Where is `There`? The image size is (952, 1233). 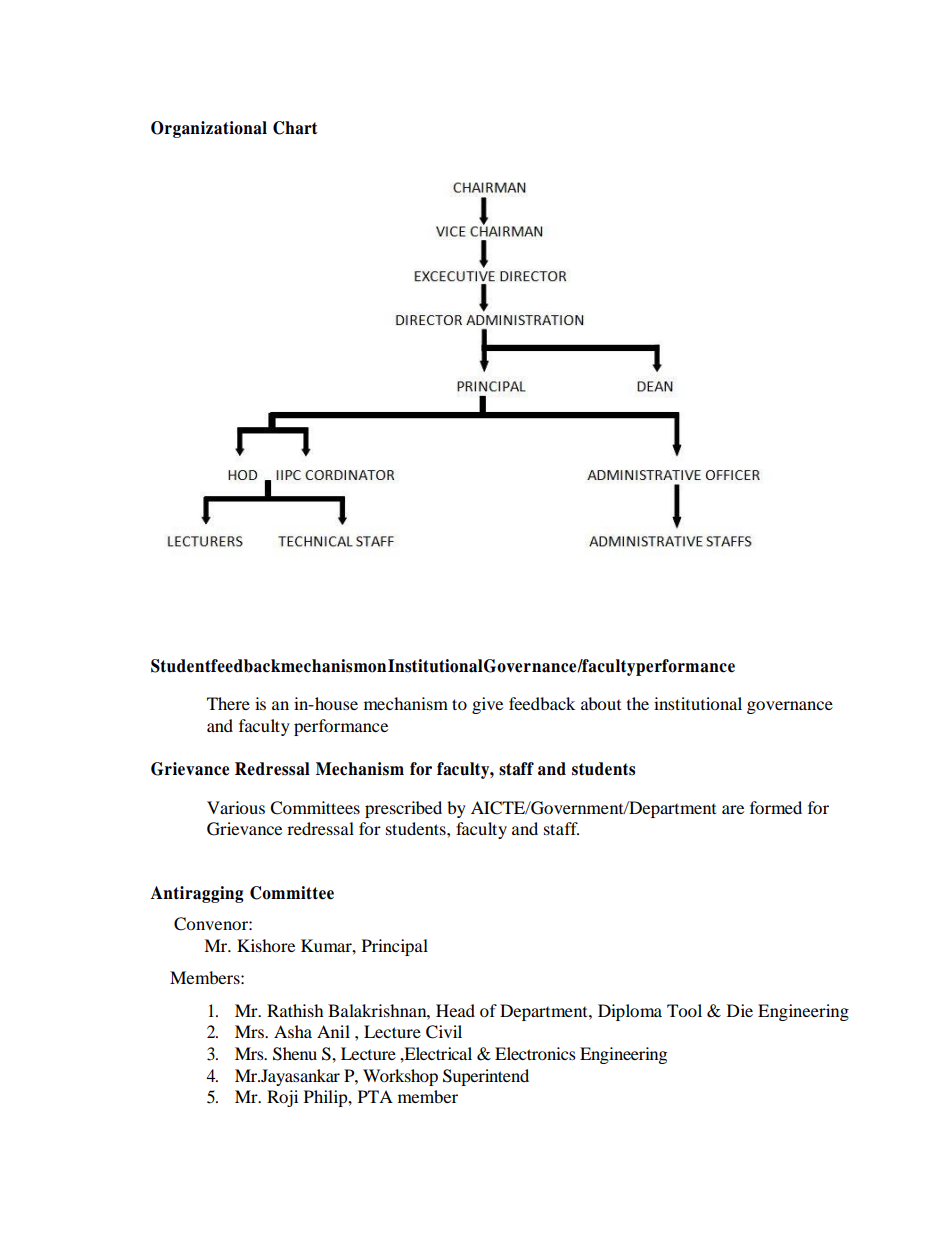 There is located at coordinates (228, 703).
